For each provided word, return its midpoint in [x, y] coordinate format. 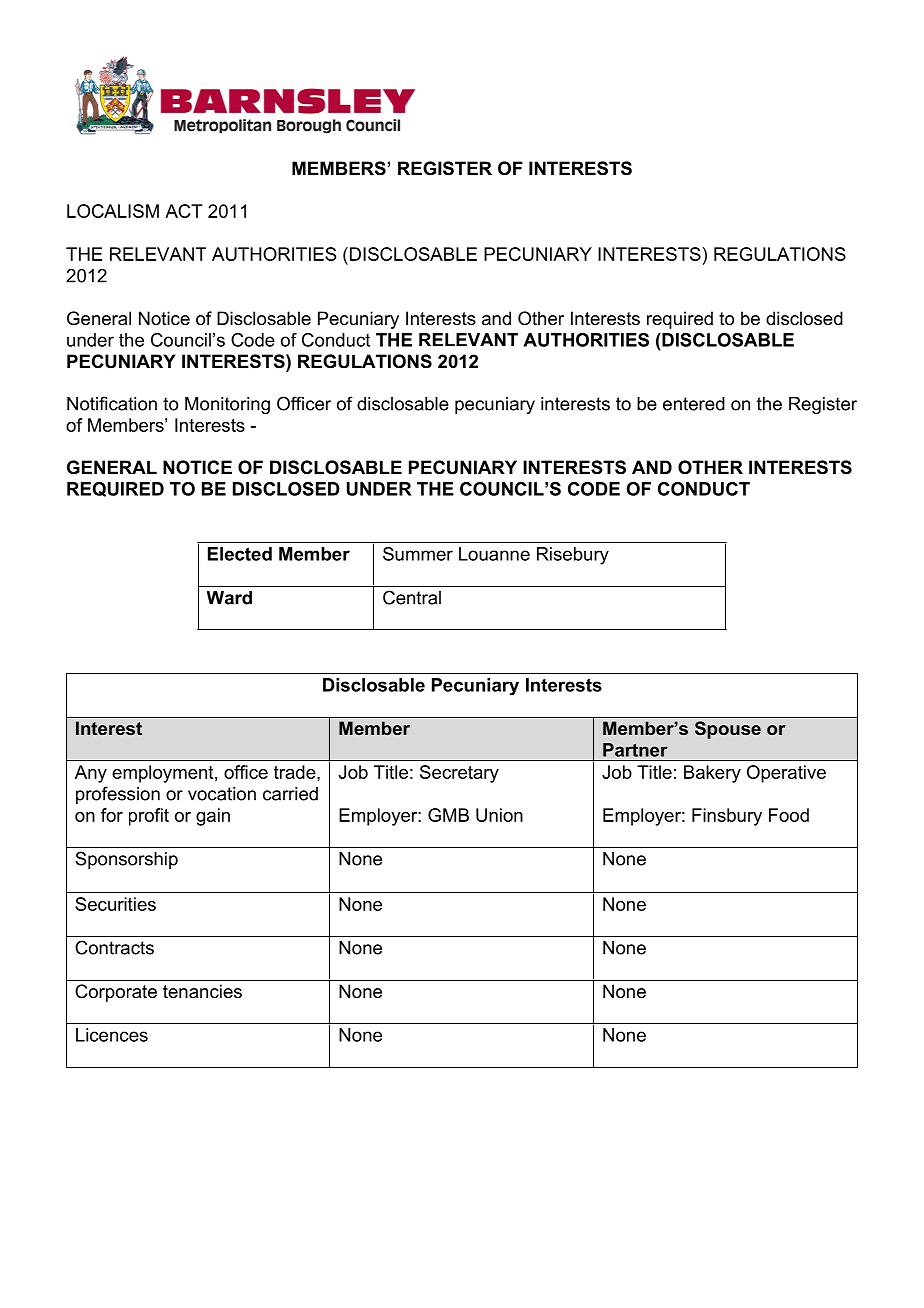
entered [694, 404]
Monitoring [227, 405]
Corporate [116, 993]
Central [412, 597]
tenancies [202, 991]
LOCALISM [113, 211]
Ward [229, 598]
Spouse [728, 730]
